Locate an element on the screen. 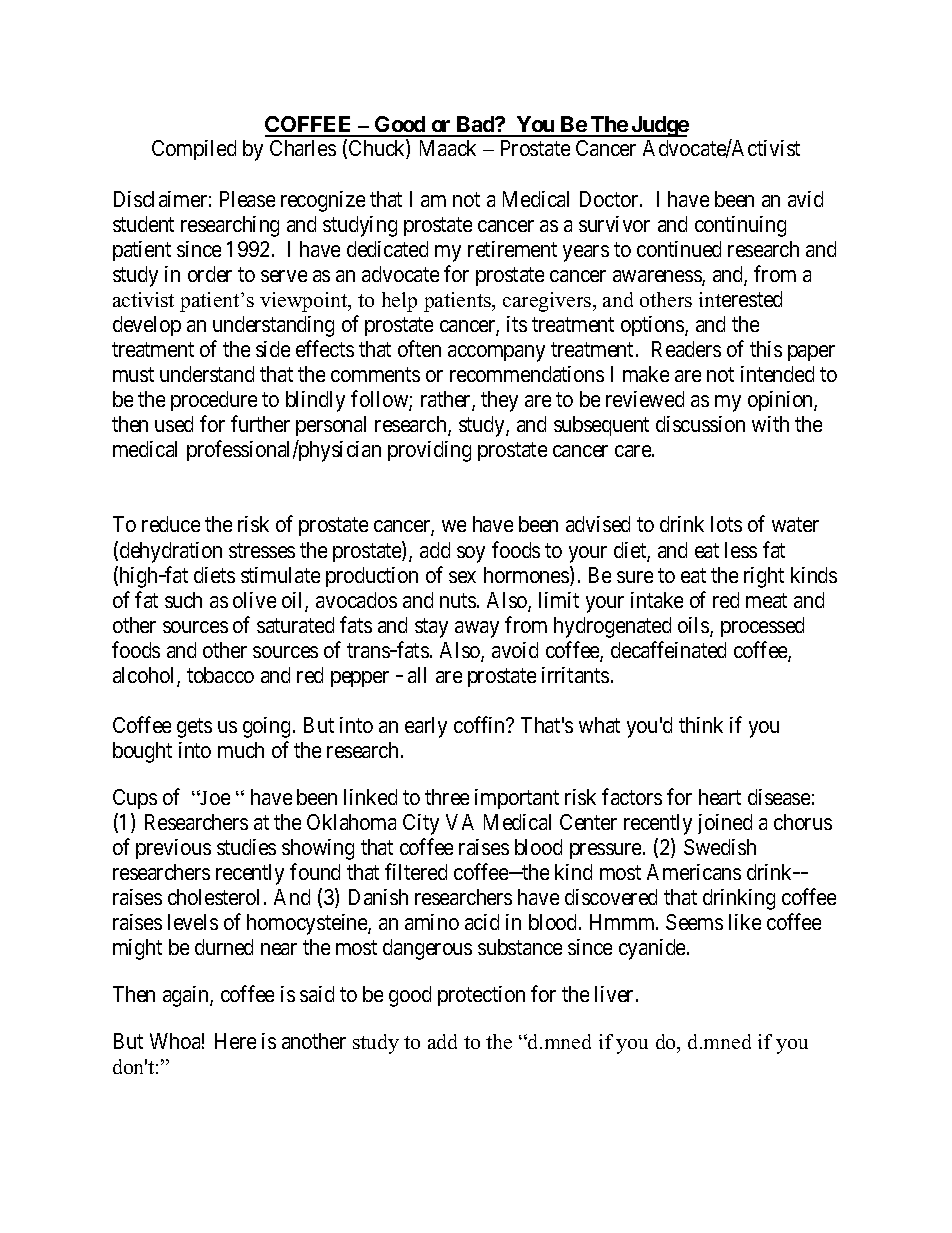 This screenshot has width=952, height=1233. Here is located at coordinates (235, 1041).
